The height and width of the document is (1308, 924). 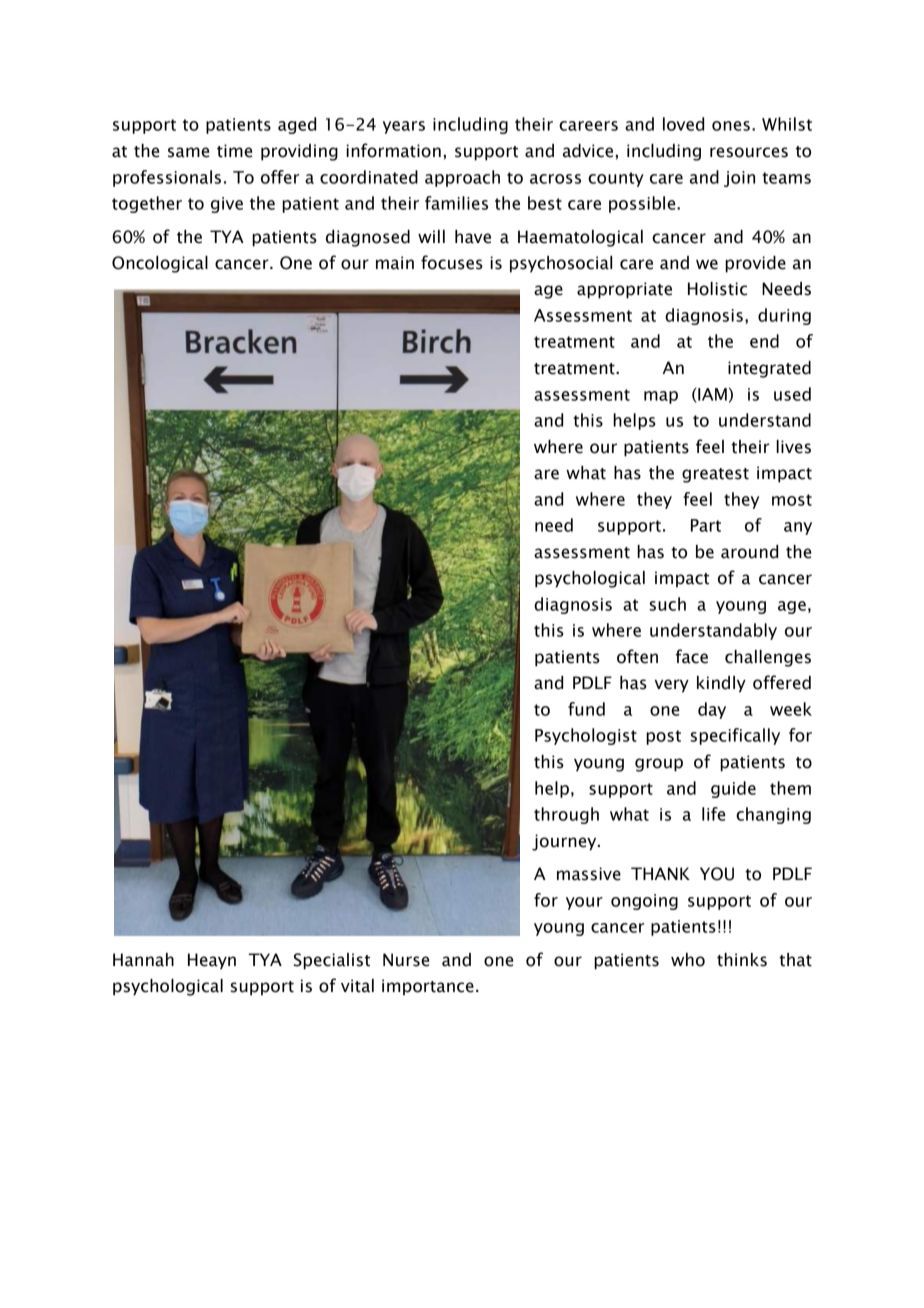 I want to click on IAM, so click(x=711, y=395).
